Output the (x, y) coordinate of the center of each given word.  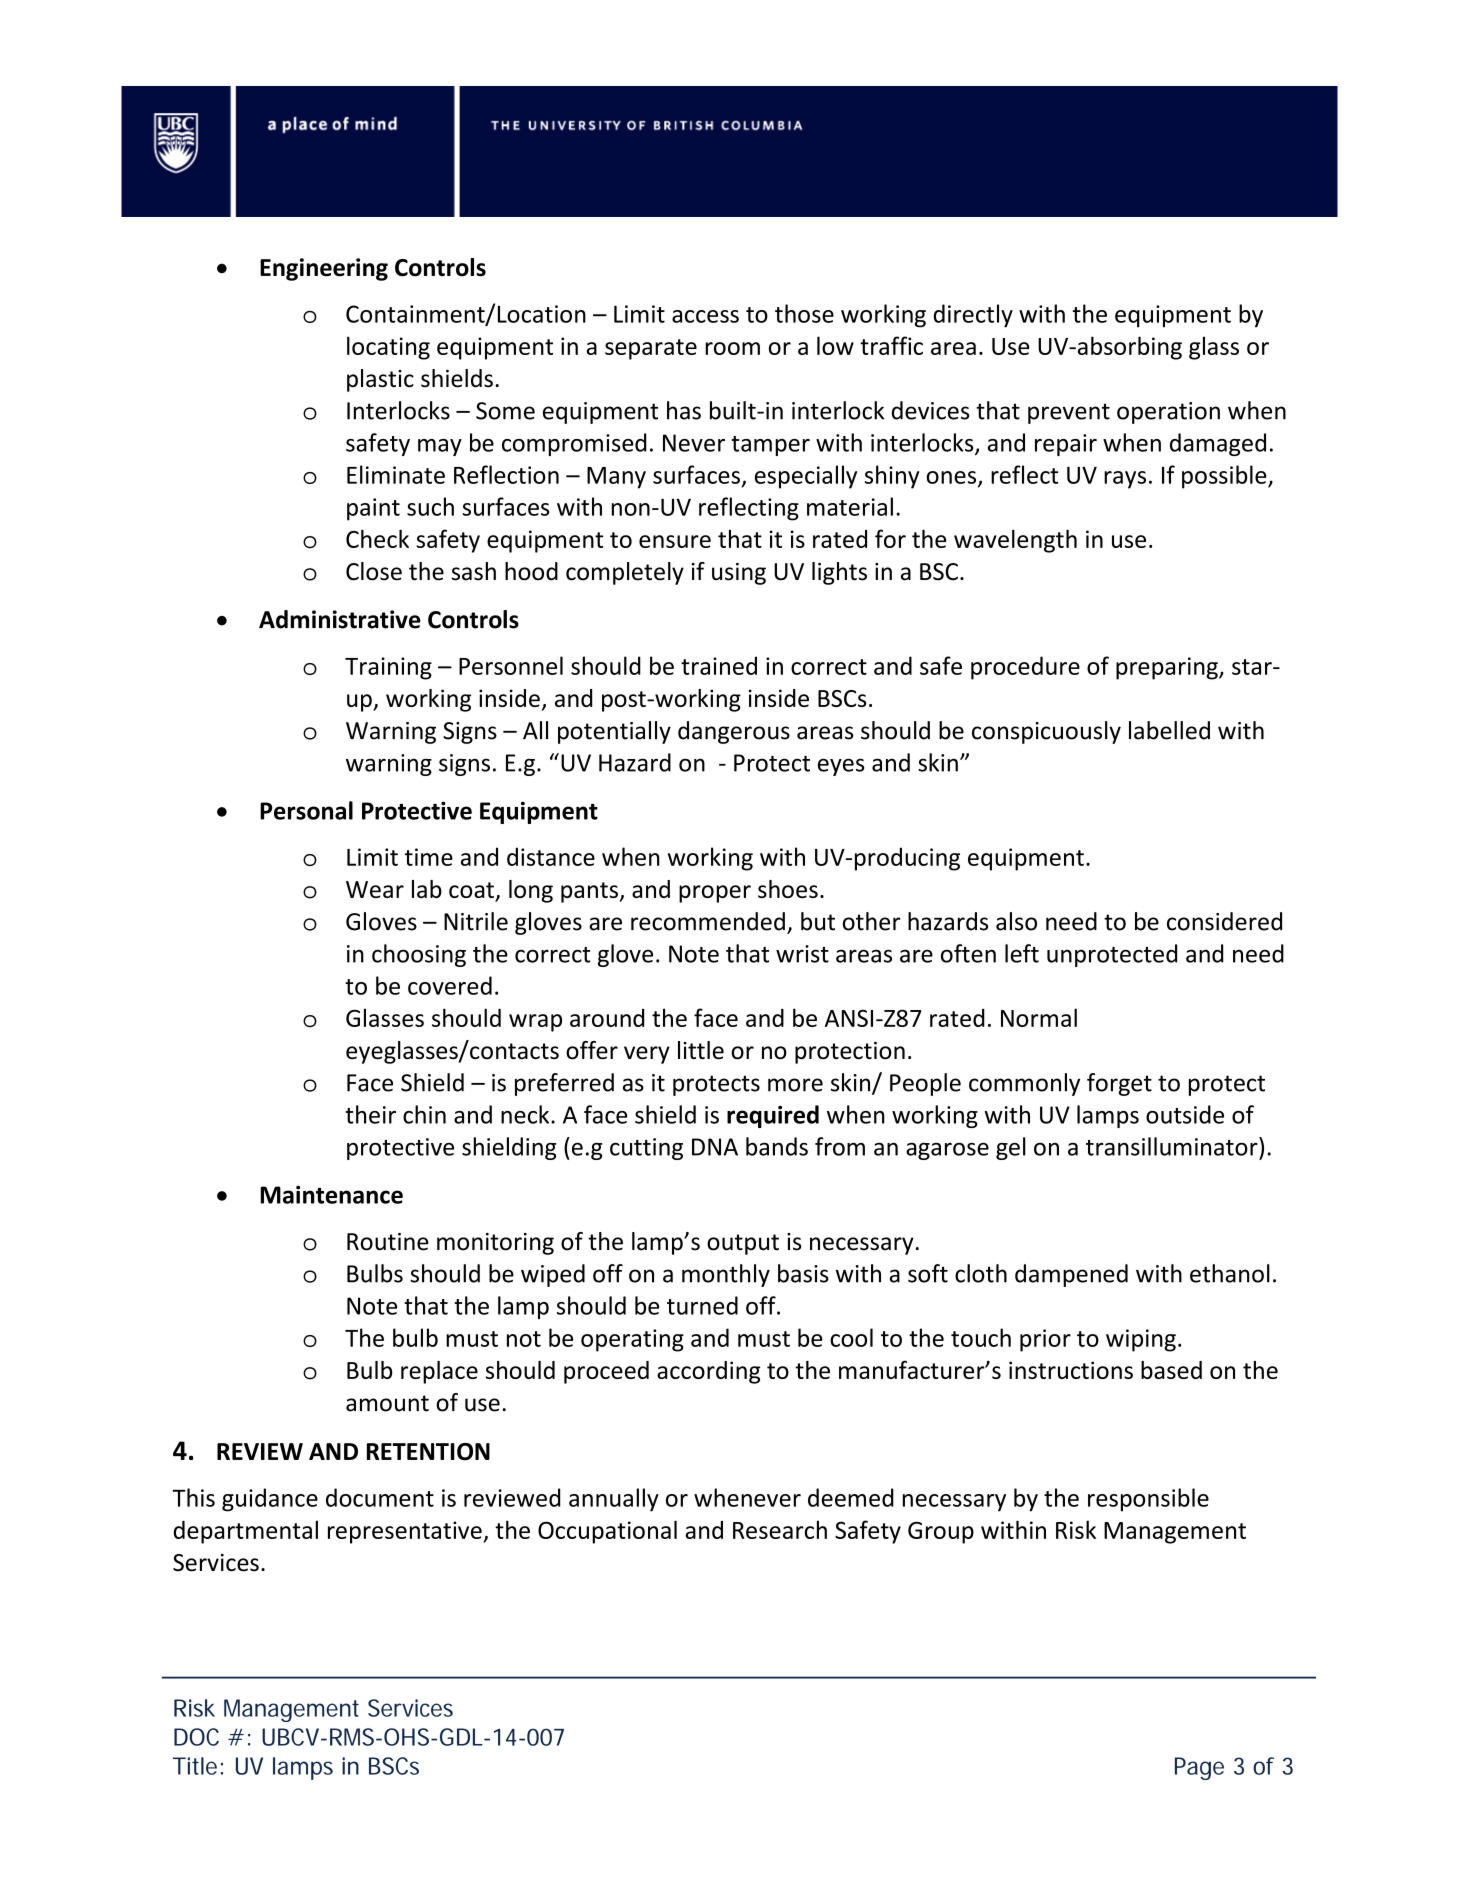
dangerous (734, 732)
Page (1199, 1768)
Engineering (324, 269)
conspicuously (1046, 732)
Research (780, 1529)
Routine (388, 1242)
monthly (726, 1275)
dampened (1071, 1275)
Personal (306, 810)
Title (195, 1766)
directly (973, 316)
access (705, 316)
